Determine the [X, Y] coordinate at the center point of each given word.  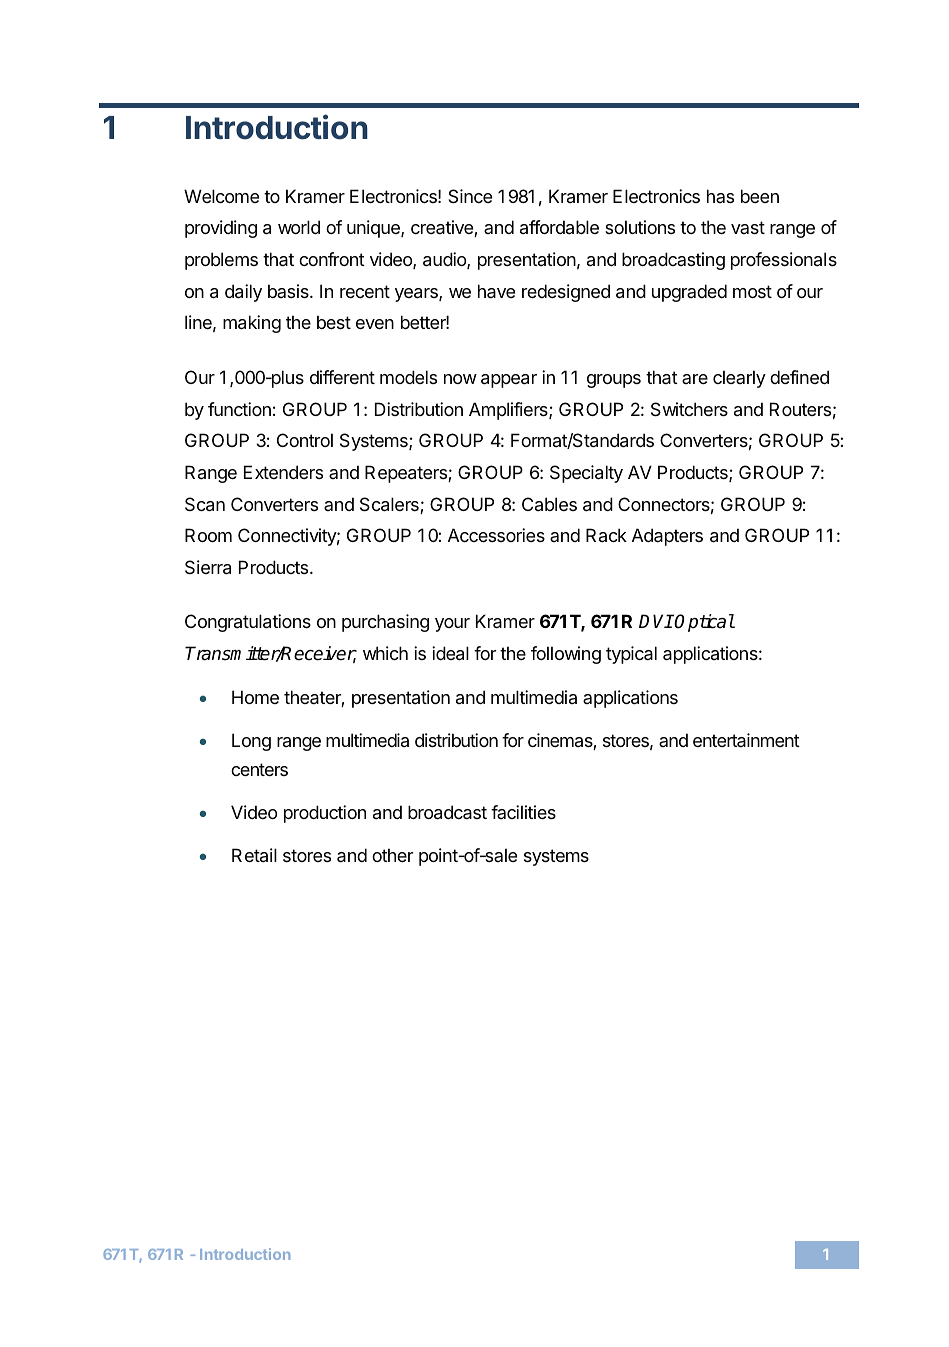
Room [208, 535]
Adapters [667, 537]
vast [748, 227]
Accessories [496, 535]
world [299, 227]
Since [470, 196]
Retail [254, 855]
